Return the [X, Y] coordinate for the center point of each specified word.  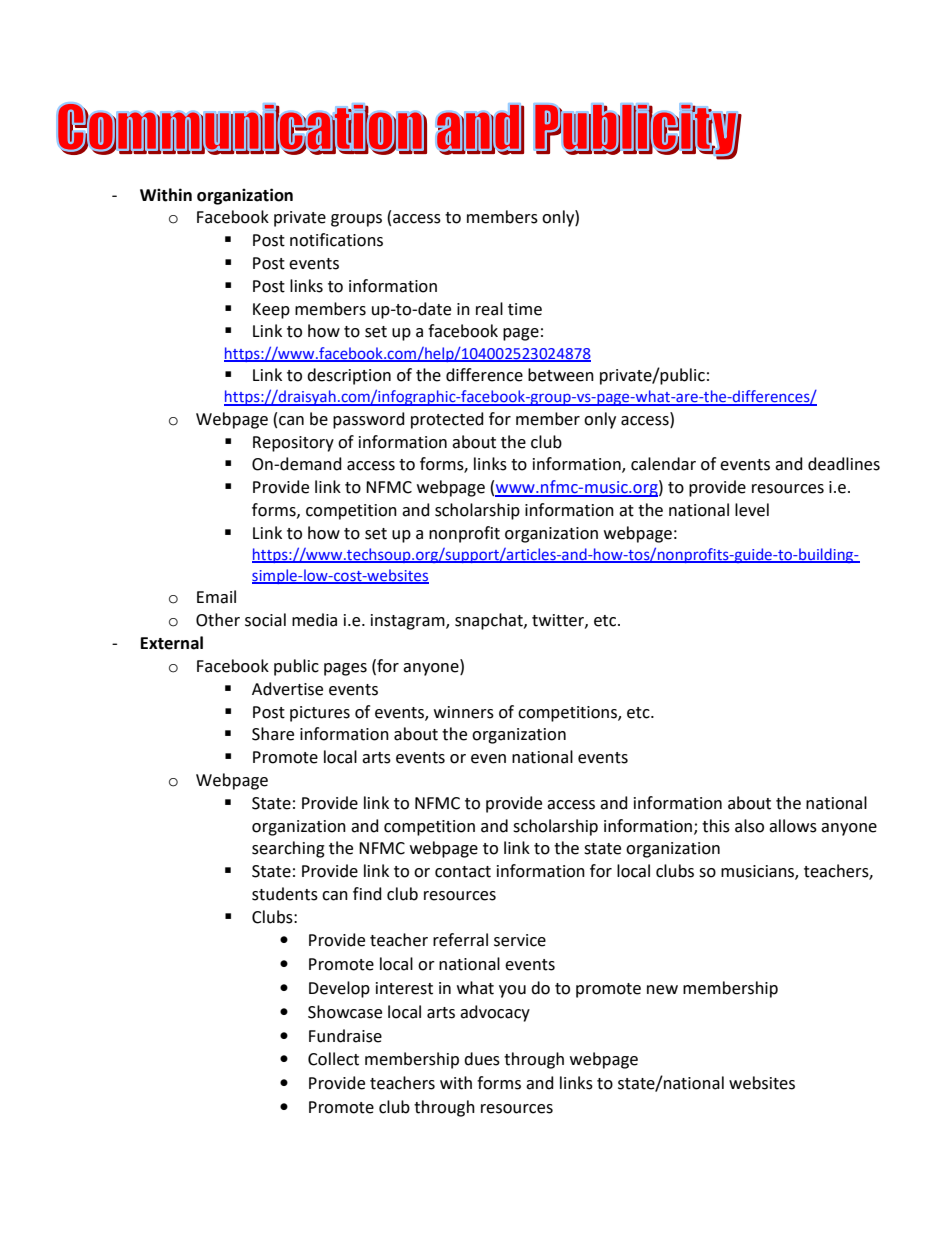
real [489, 309]
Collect [333, 1059]
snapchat [490, 621]
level [752, 510]
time [525, 309]
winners [464, 712]
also [749, 826]
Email [216, 597]
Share [273, 734]
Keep [271, 311]
